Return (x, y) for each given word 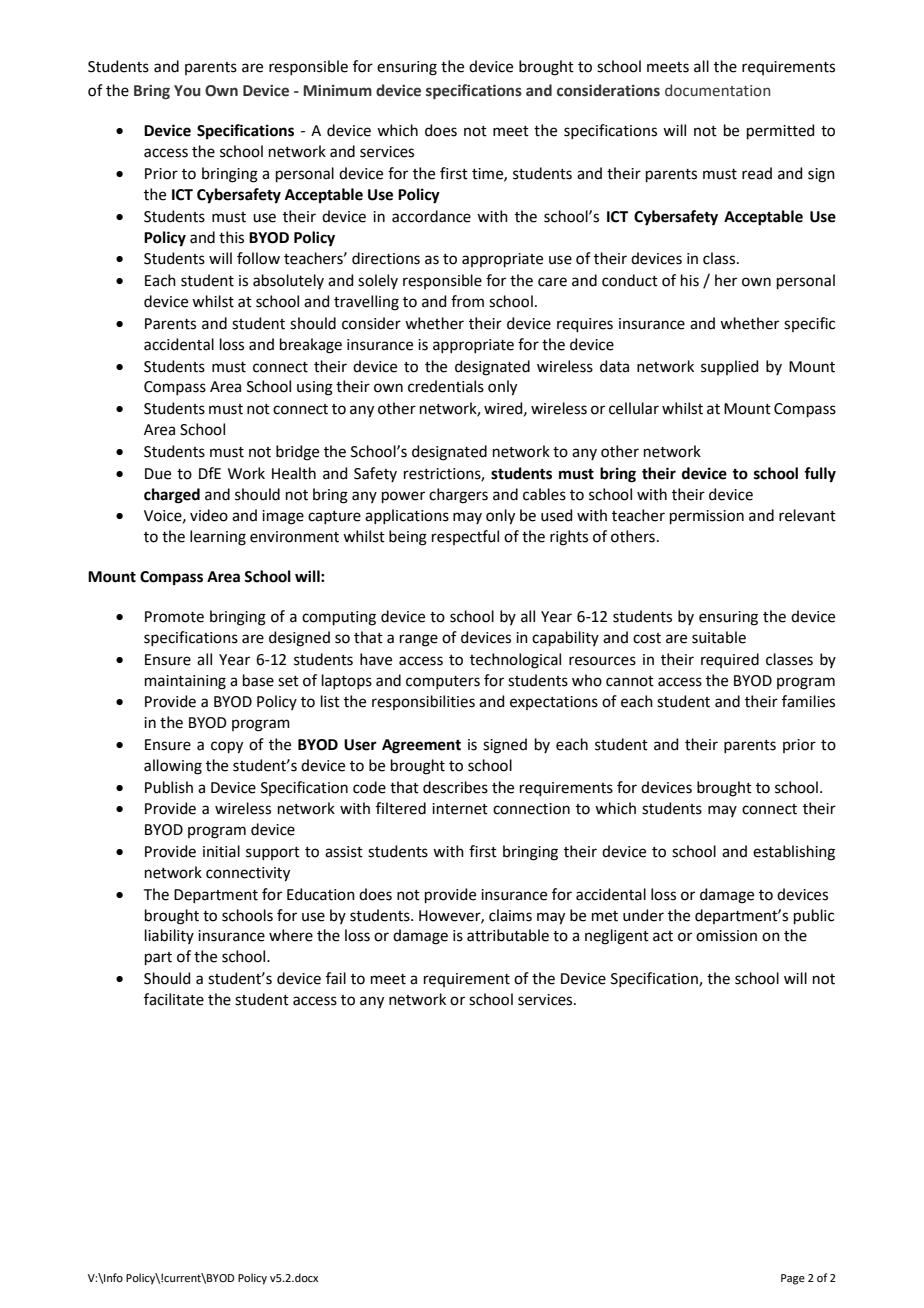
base (258, 680)
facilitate (174, 999)
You (187, 91)
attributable (508, 935)
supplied (730, 367)
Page (793, 1279)
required (730, 660)
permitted (781, 131)
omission (726, 936)
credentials (446, 386)
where (291, 935)
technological (515, 661)
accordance (431, 216)
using (315, 388)
